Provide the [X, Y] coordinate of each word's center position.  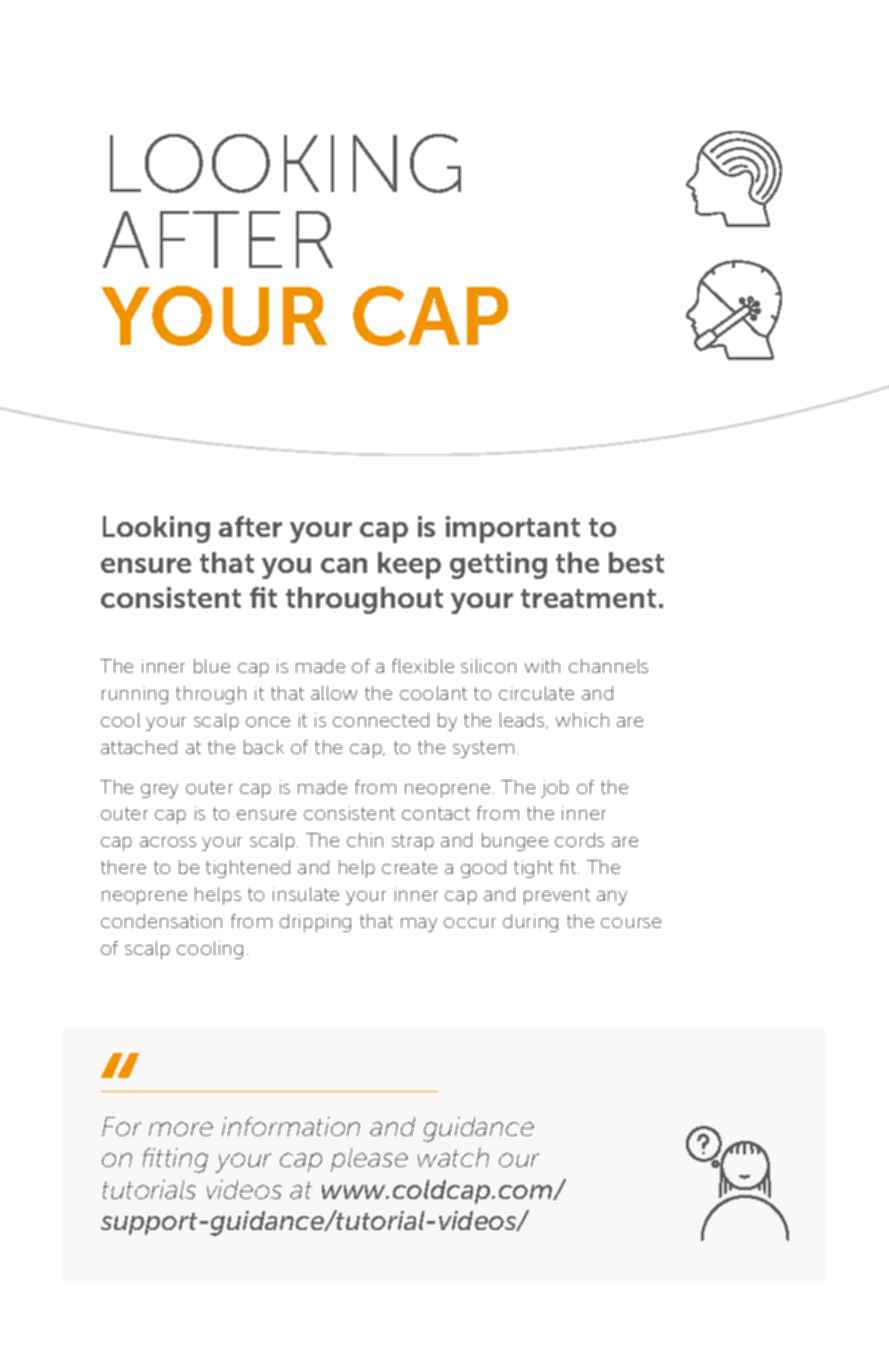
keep [409, 565]
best [636, 562]
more [181, 1129]
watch [453, 1157]
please [369, 1160]
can [344, 565]
